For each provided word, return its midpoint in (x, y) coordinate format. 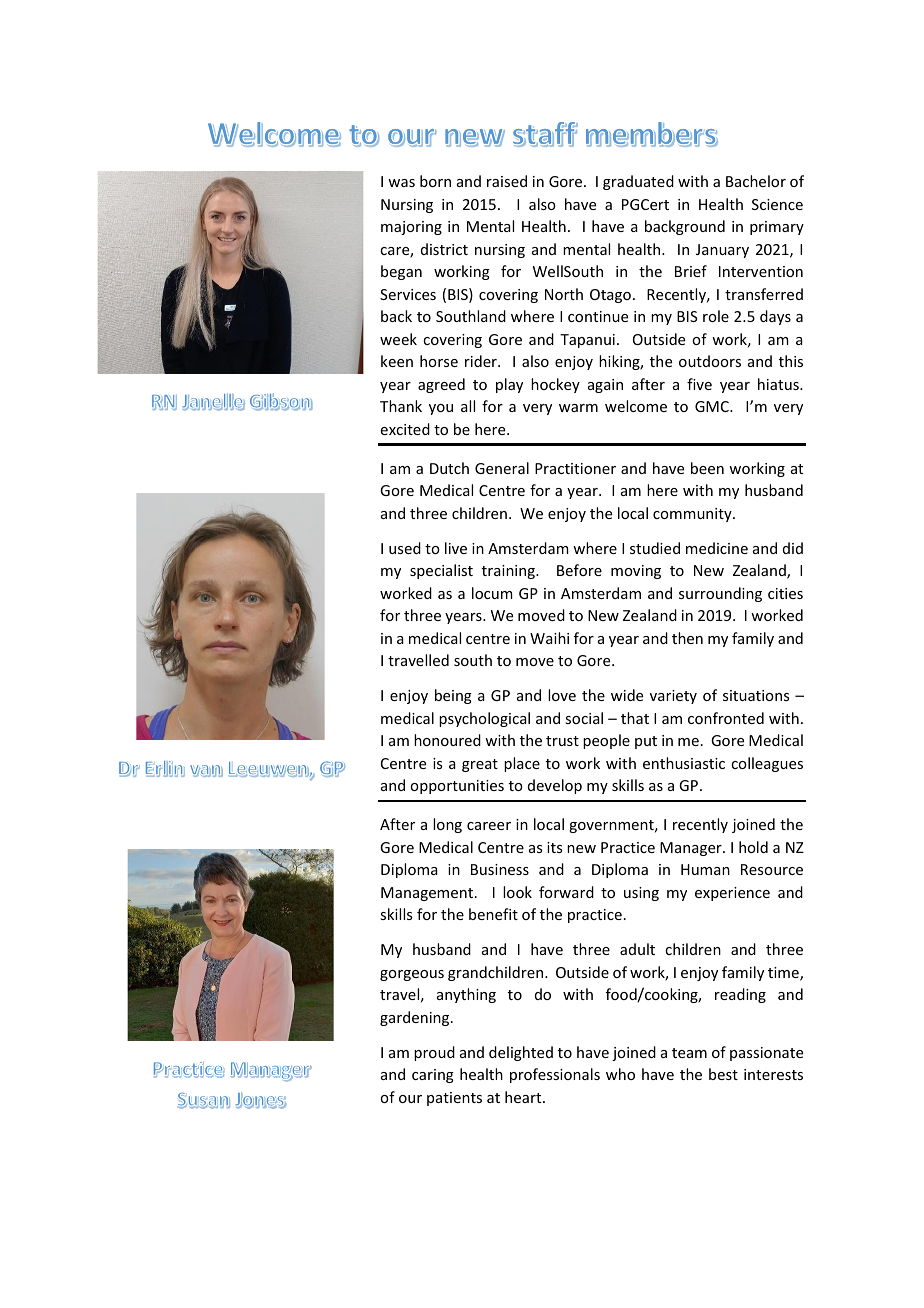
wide (627, 695)
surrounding (720, 594)
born (435, 181)
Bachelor (756, 181)
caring (433, 1076)
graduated (638, 182)
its (554, 847)
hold (753, 847)
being (453, 696)
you (441, 409)
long (447, 825)
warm (578, 408)
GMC (713, 406)
